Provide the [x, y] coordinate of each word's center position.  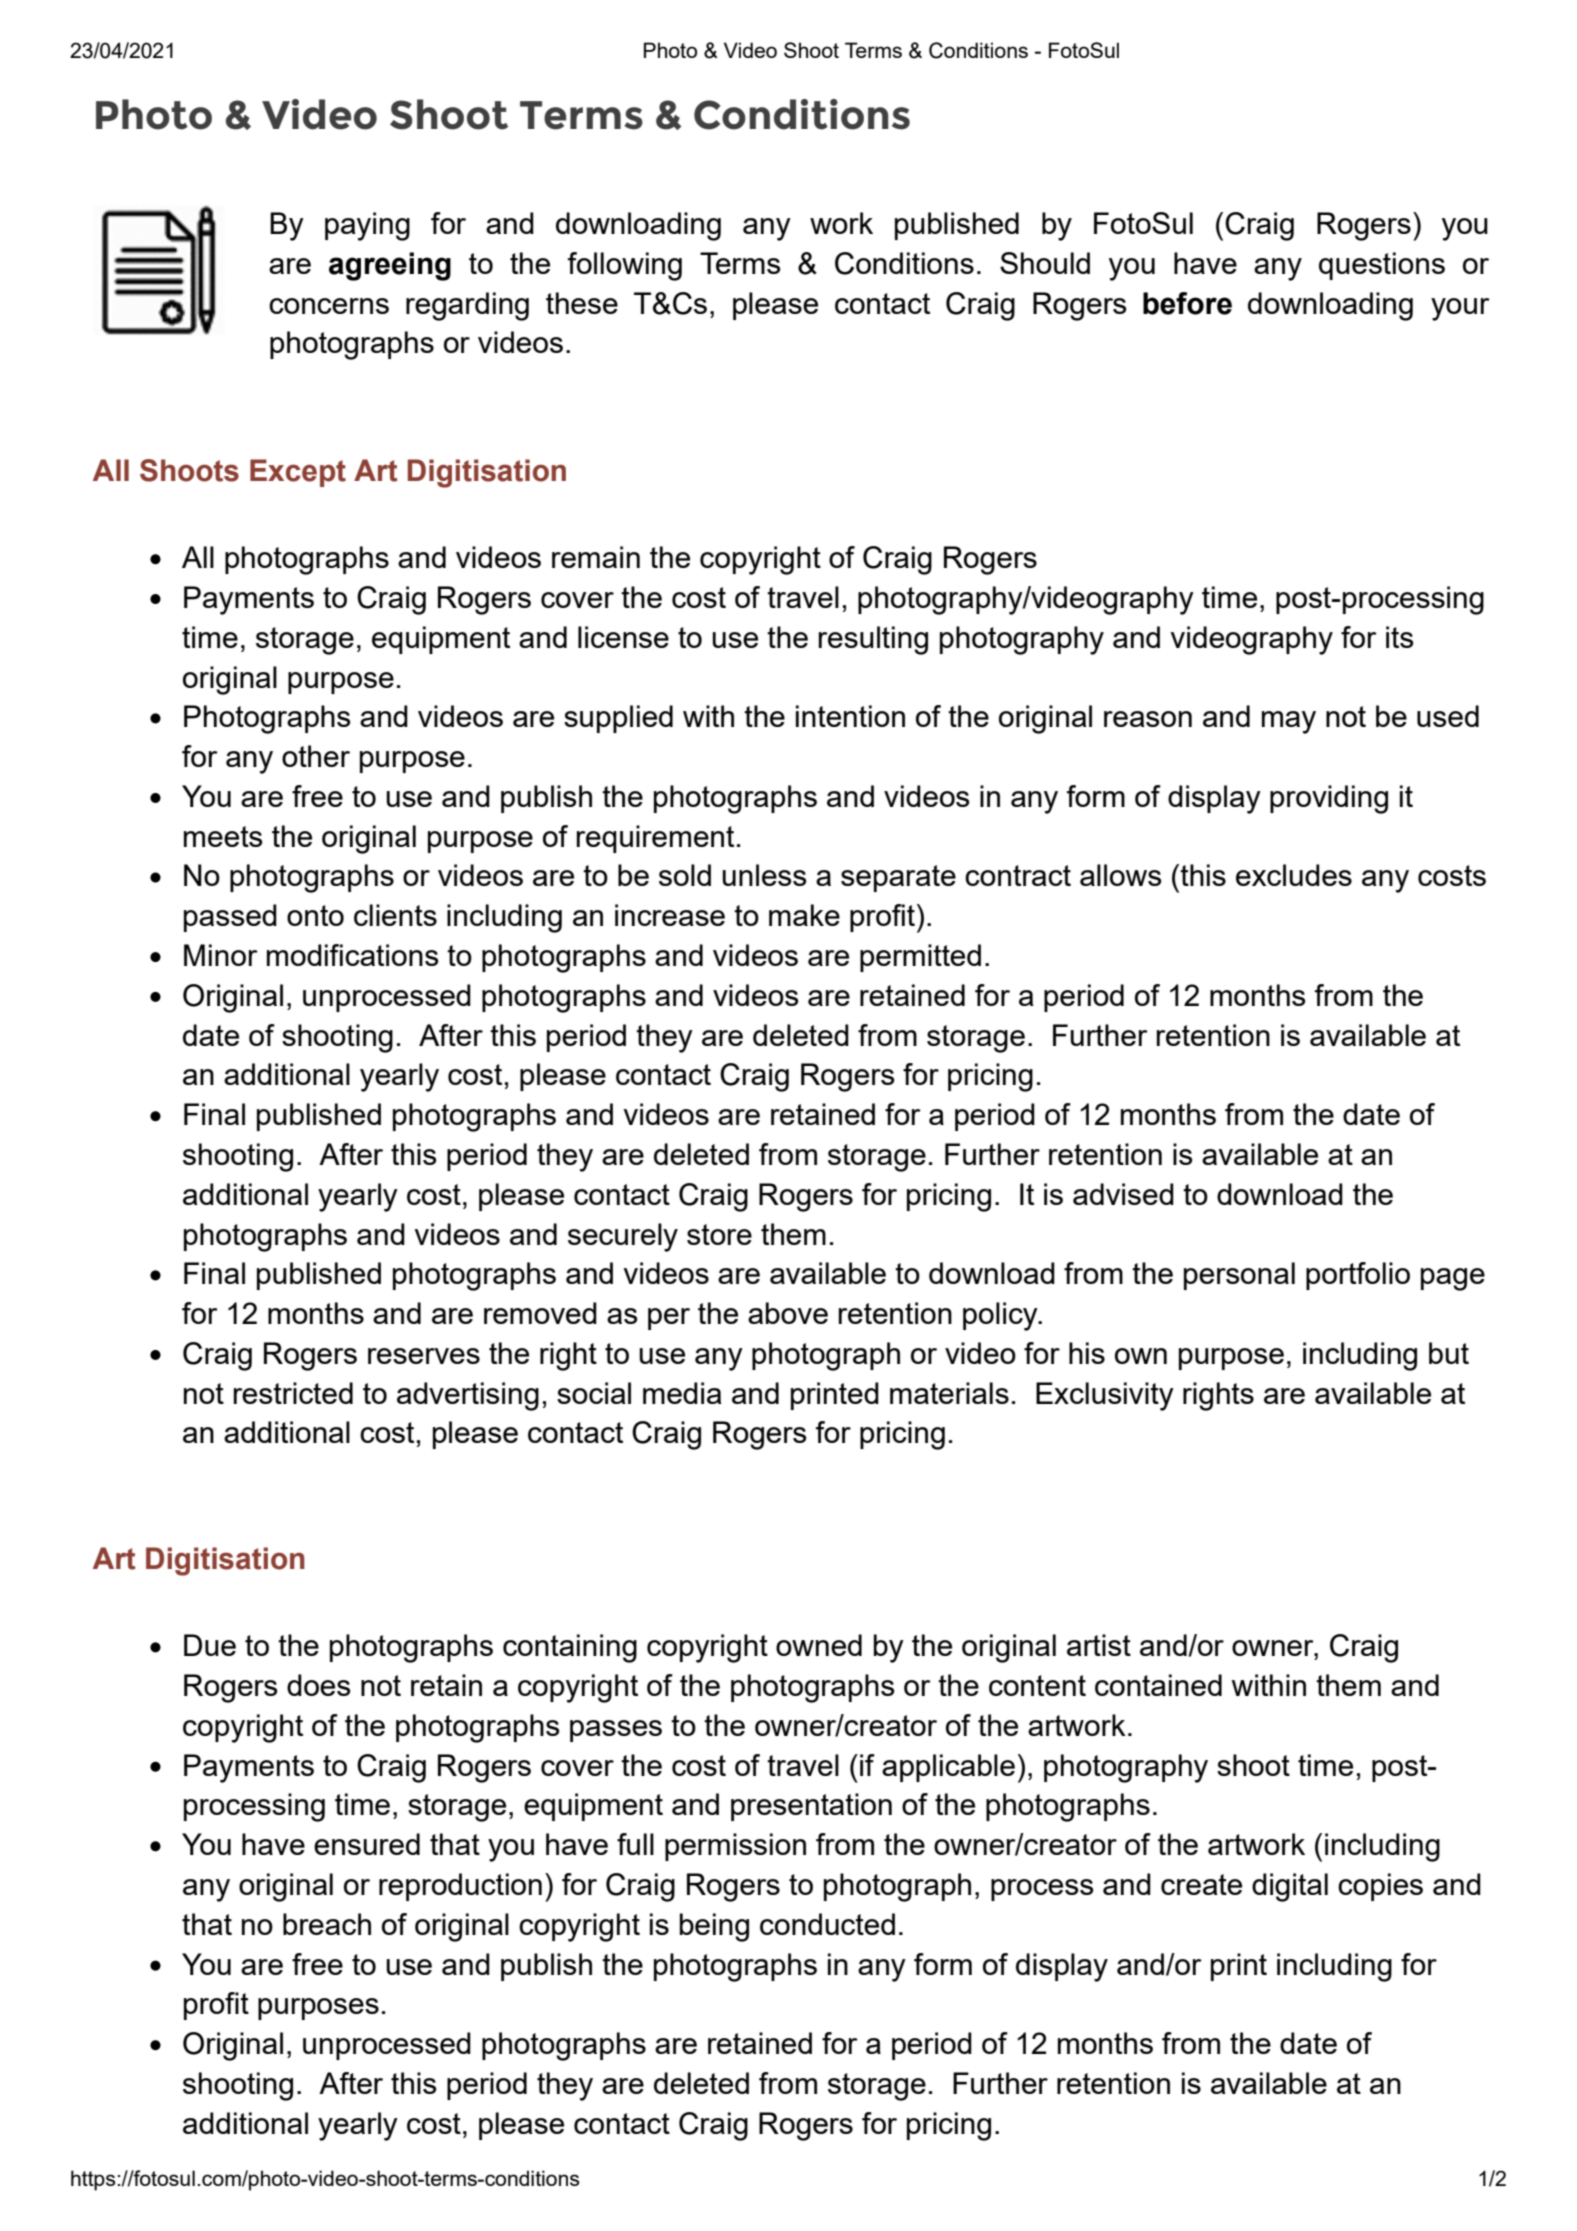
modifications [353, 955]
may [1289, 722]
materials [949, 1393]
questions [1382, 266]
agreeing [390, 266]
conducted [827, 1924]
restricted [293, 1393]
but [1449, 1353]
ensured [367, 1844]
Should [1045, 263]
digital [1290, 1887]
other [316, 756]
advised [1123, 1194]
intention [850, 716]
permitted [920, 958]
